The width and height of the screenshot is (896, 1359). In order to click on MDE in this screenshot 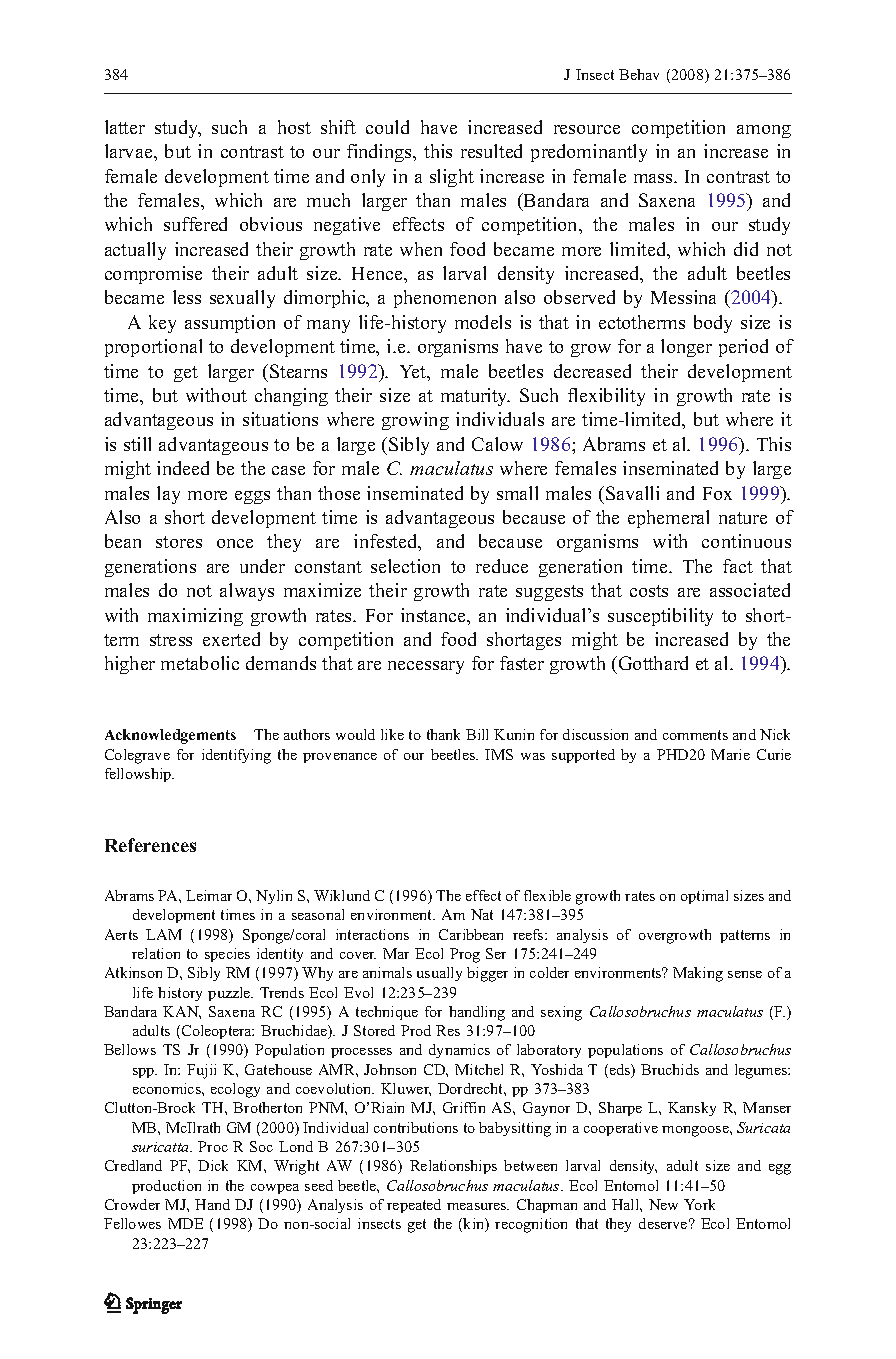, I will do `click(185, 1223)`.
